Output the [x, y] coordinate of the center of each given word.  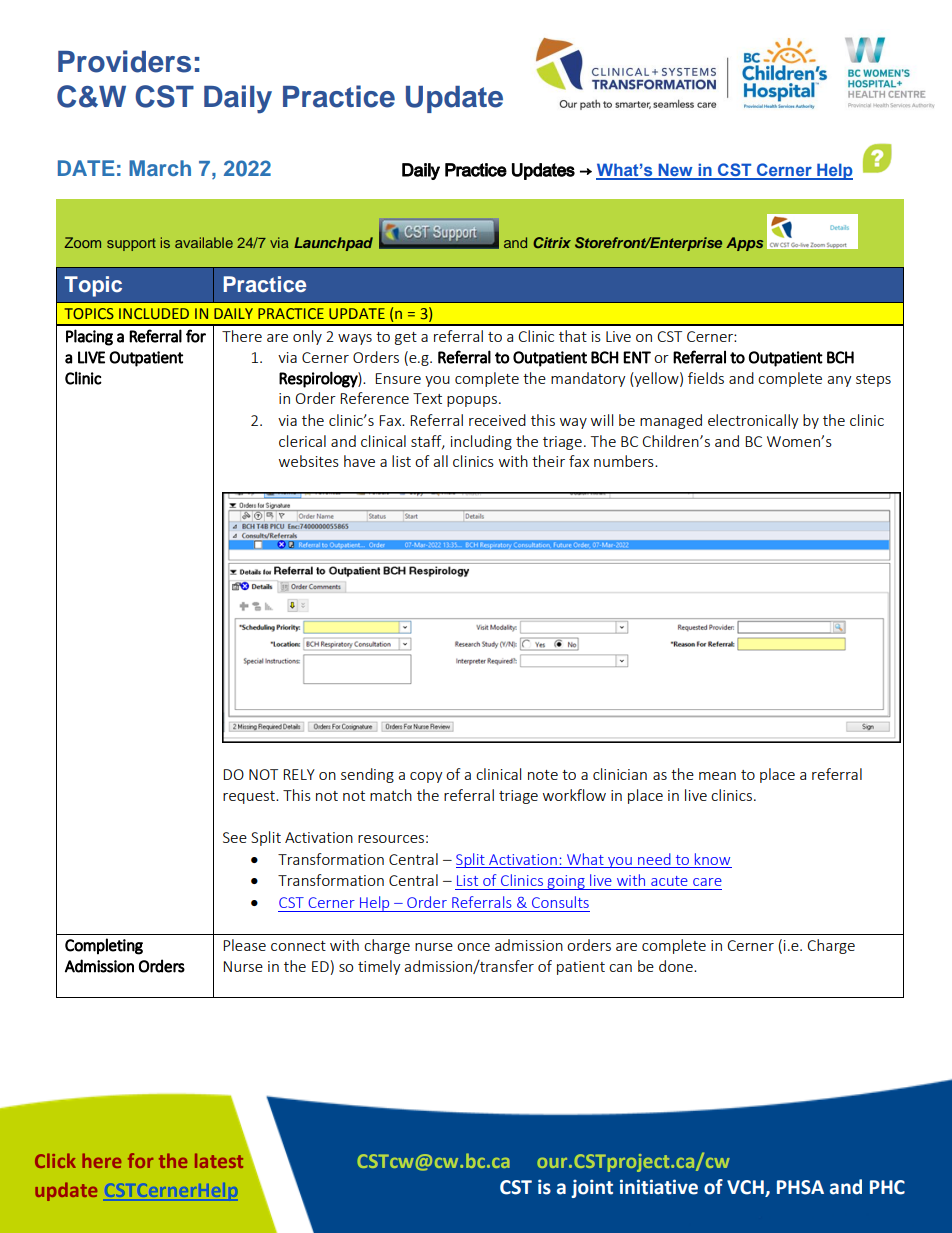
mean [717, 776]
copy [426, 777]
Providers [124, 61]
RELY [299, 774]
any [839, 381]
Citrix [552, 242]
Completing [104, 946]
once [473, 947]
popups [472, 401]
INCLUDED [154, 313]
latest [219, 1160]
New [675, 171]
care [707, 882]
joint [592, 1188]
